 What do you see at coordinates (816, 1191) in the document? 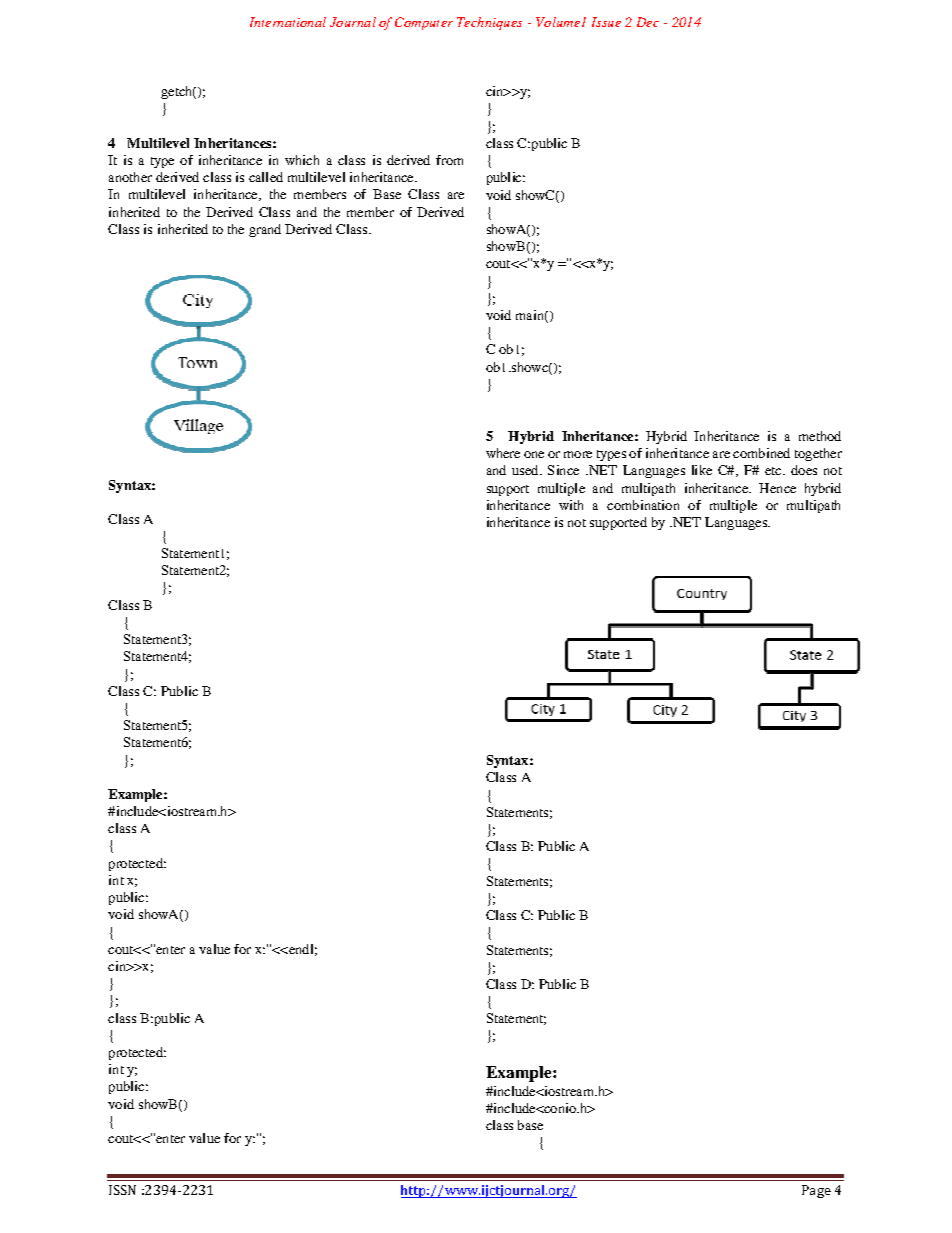
I see `Page` at bounding box center [816, 1191].
